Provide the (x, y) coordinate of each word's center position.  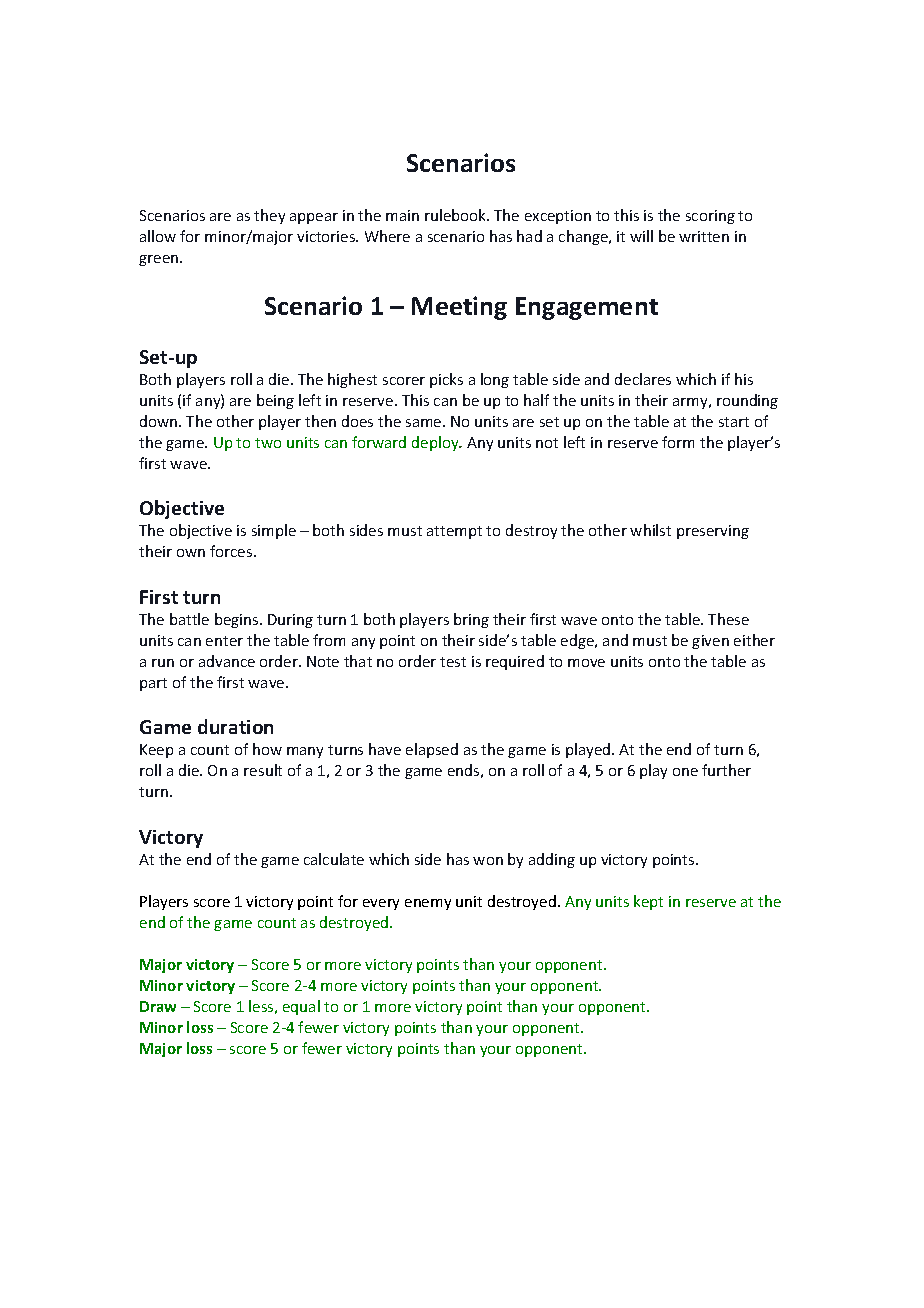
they (269, 216)
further (726, 770)
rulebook (457, 215)
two (268, 443)
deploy (436, 443)
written (704, 236)
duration (235, 726)
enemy (428, 904)
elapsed (432, 750)
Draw (158, 1006)
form (678, 442)
